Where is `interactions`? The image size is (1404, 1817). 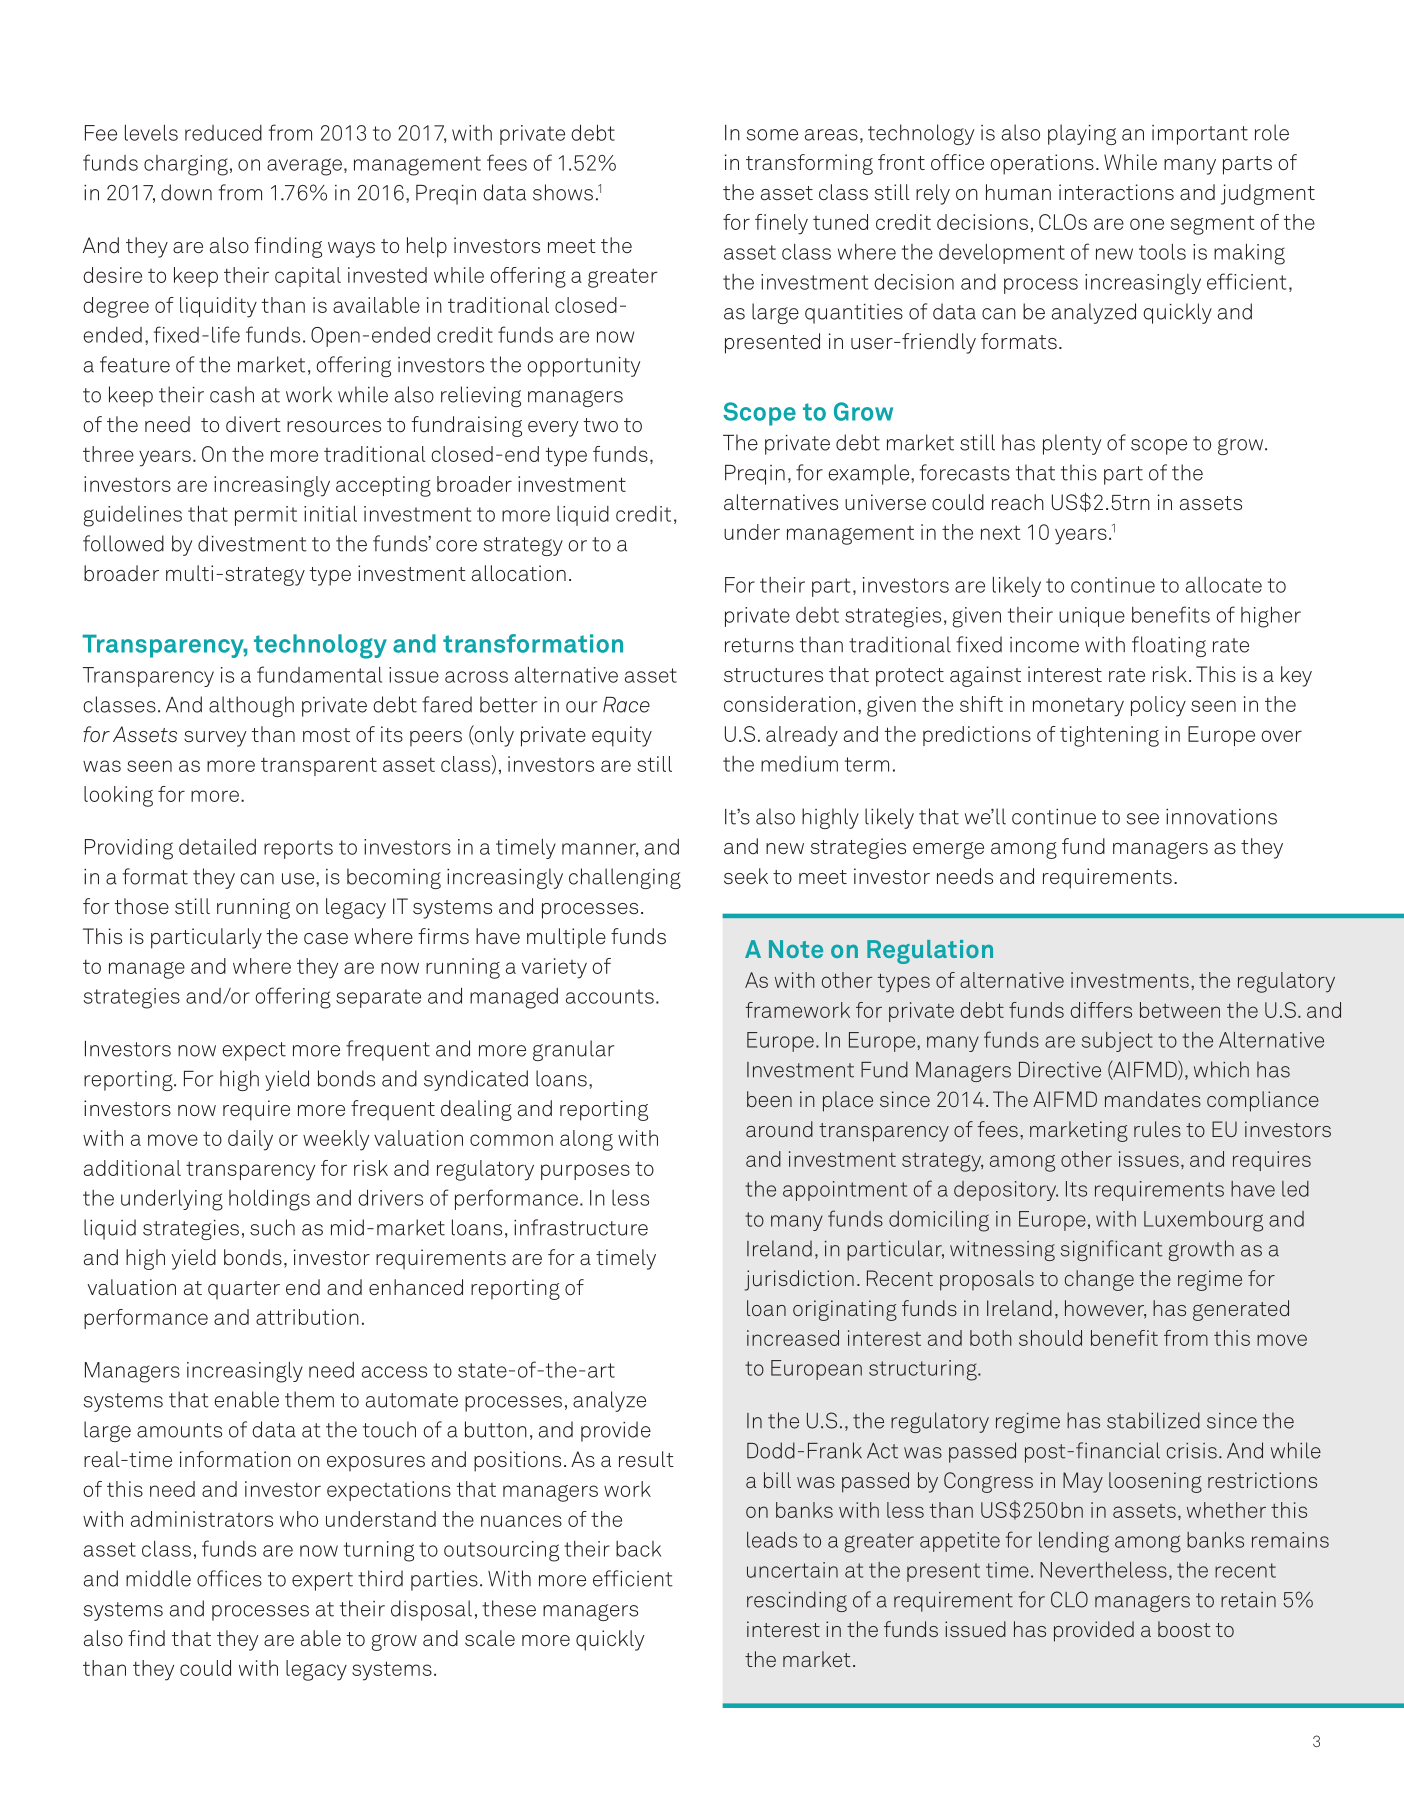
interactions is located at coordinates (1116, 192).
